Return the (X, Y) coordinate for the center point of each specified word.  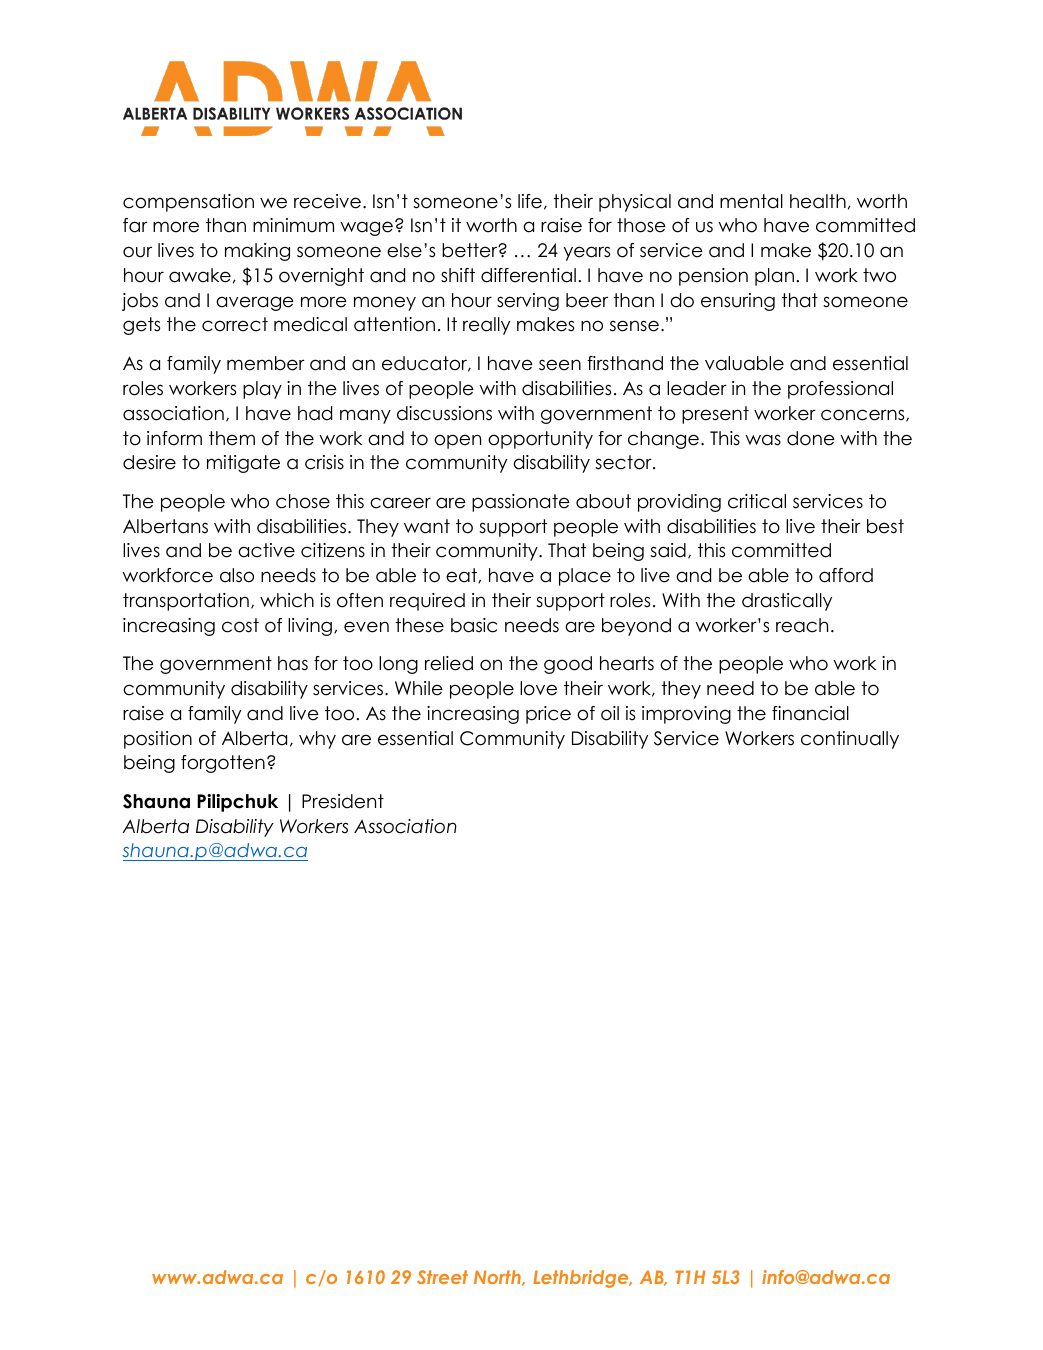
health (818, 201)
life (530, 201)
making (257, 252)
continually (850, 740)
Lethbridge (582, 1279)
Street (442, 1277)
